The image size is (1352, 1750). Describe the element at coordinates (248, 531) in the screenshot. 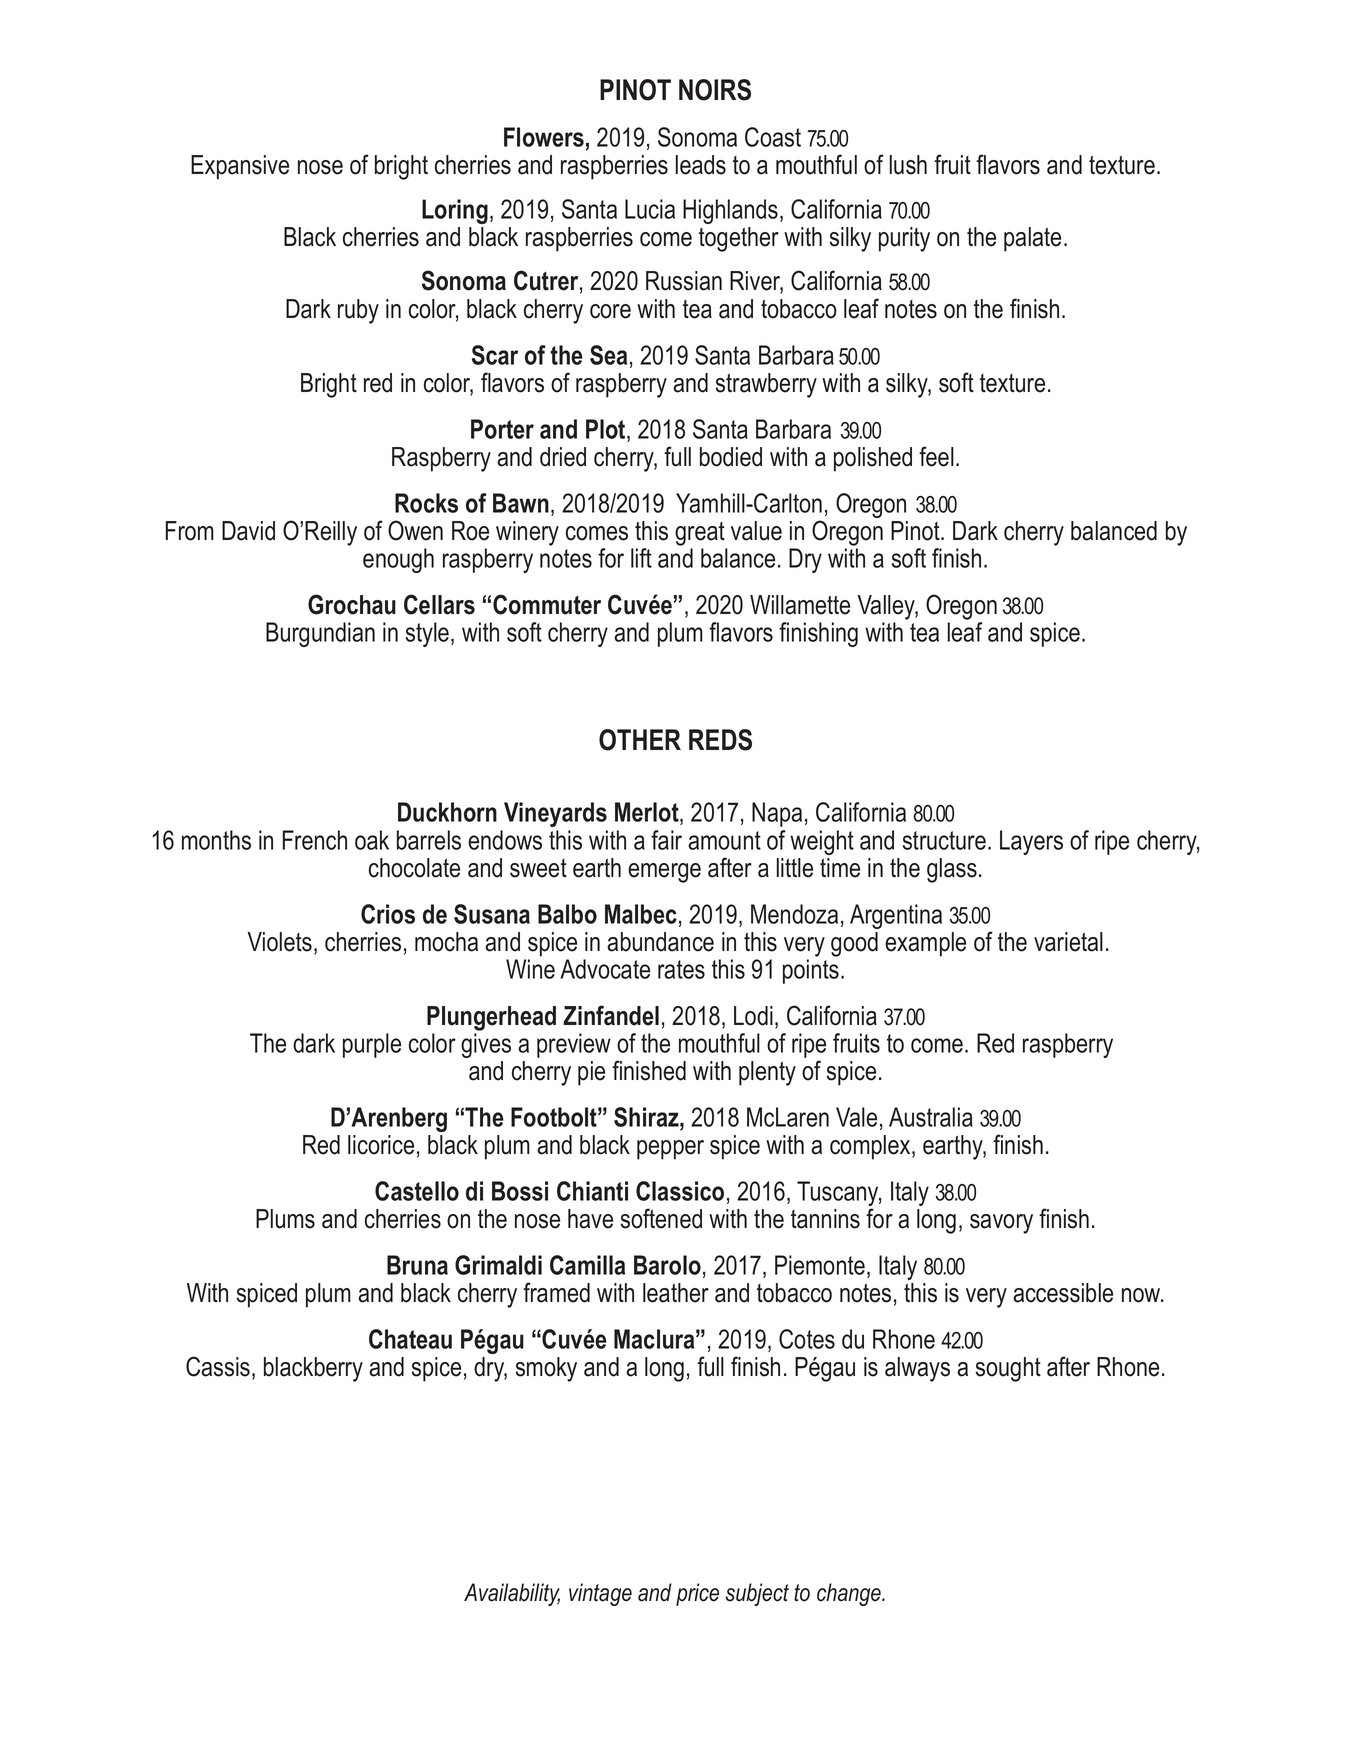

I see `David` at that location.
